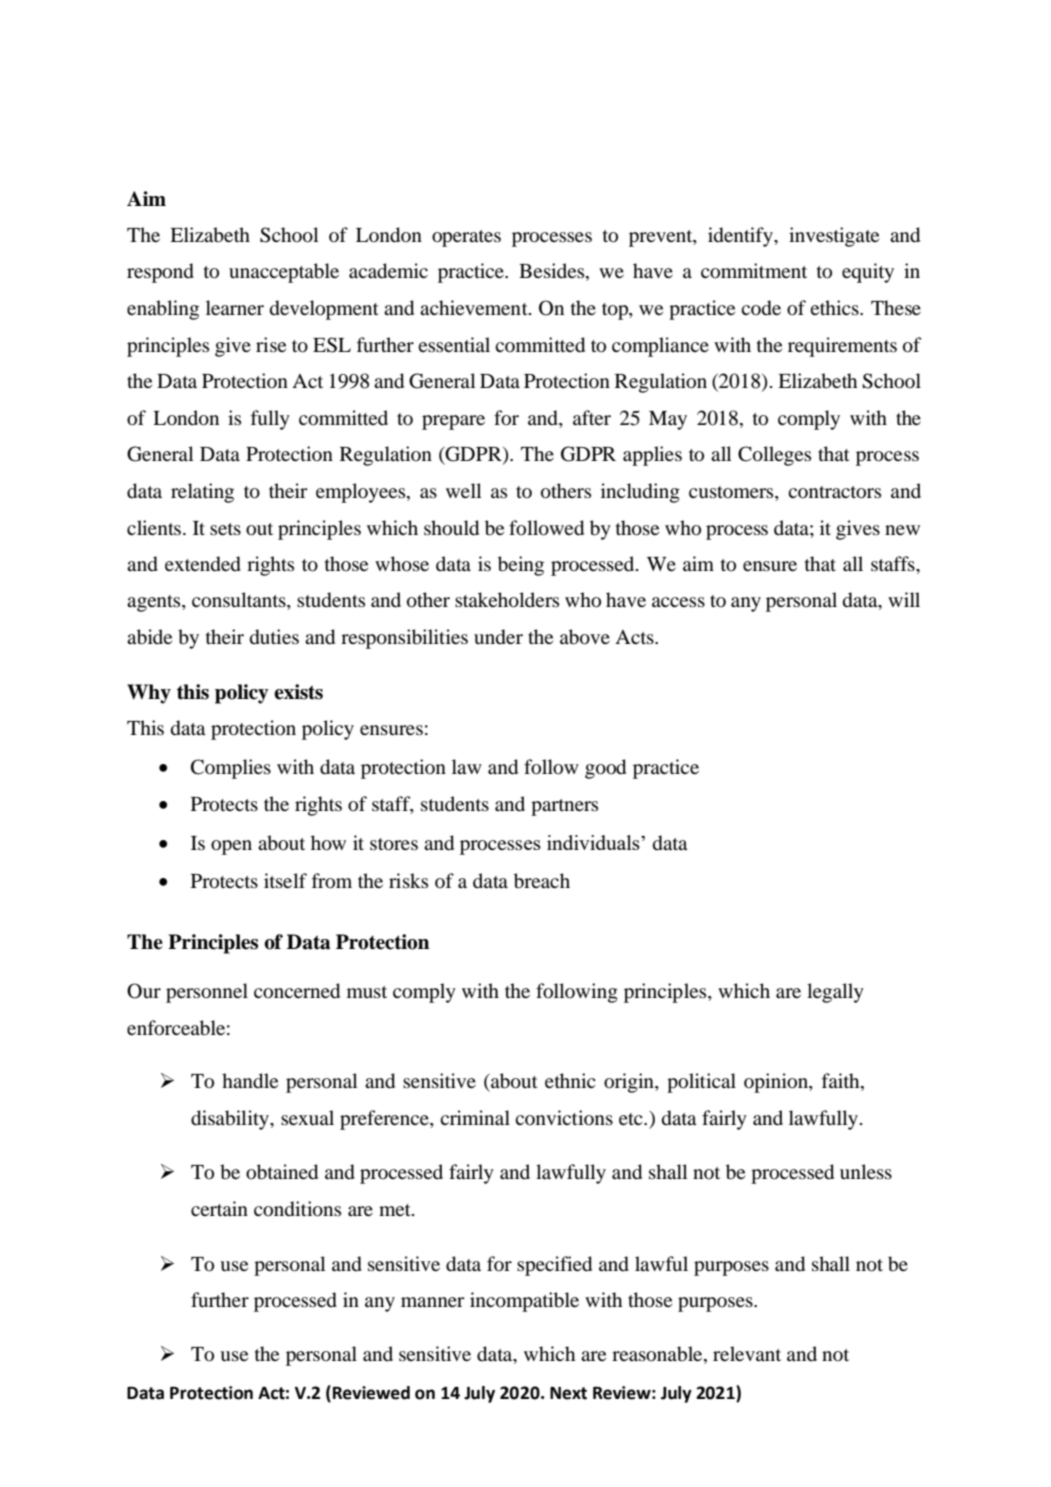  I want to click on Besides, so click(553, 272).
